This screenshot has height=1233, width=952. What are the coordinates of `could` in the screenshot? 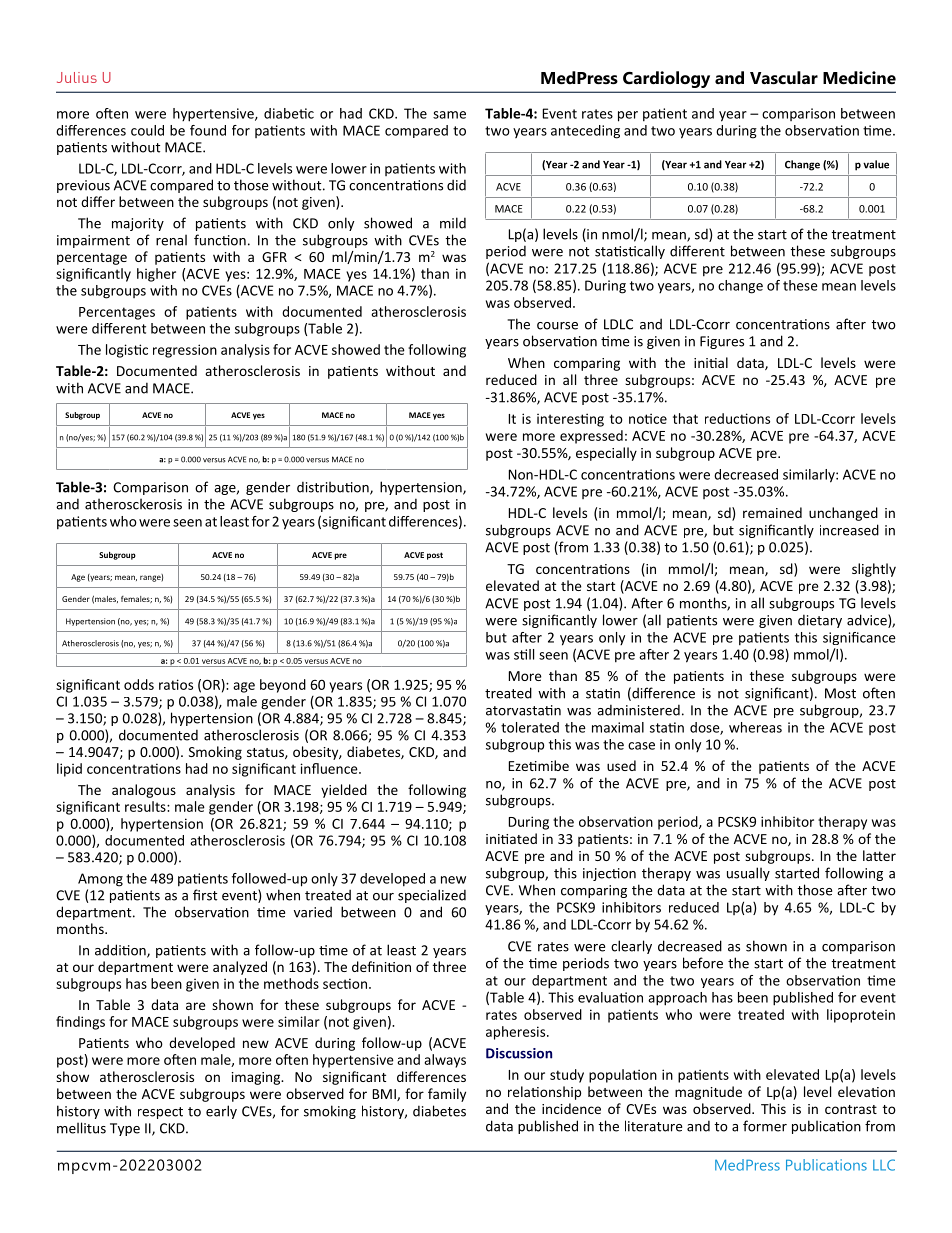 It's located at (147, 130).
